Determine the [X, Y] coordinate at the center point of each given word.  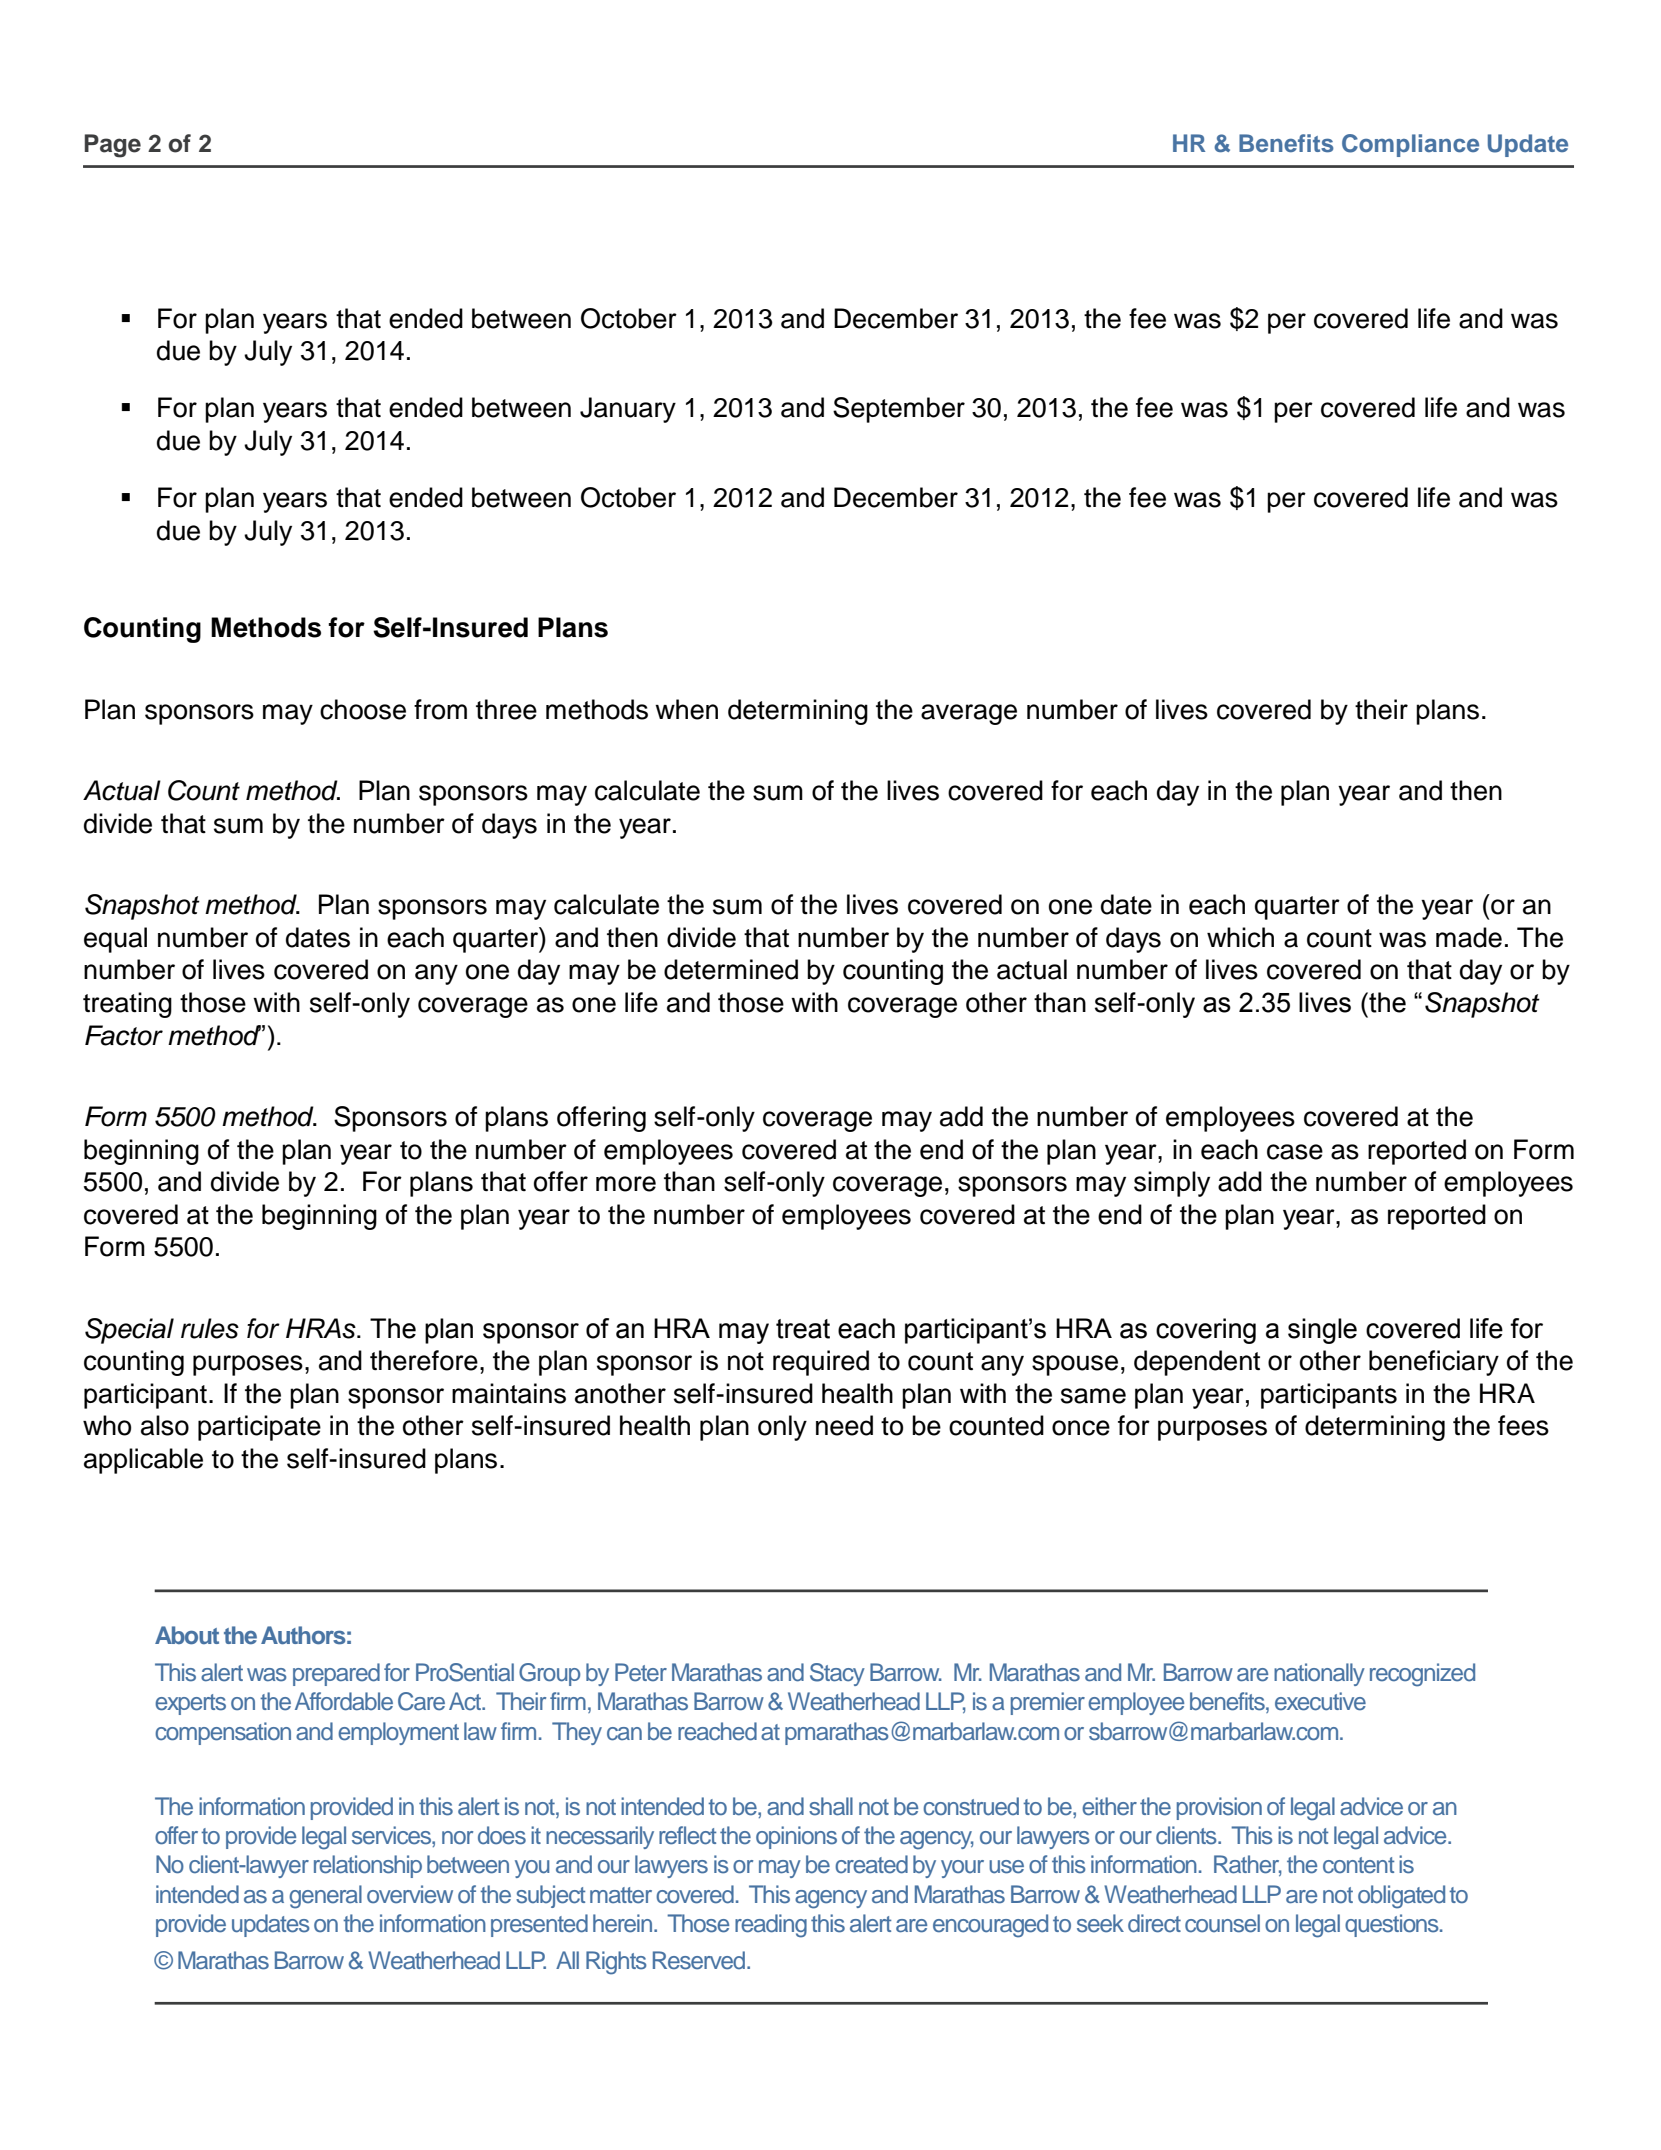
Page [113, 146]
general [325, 1897]
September [899, 410]
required [821, 1363]
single [1322, 1331]
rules [210, 1328]
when [686, 709]
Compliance [1410, 145]
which [1240, 937]
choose [363, 709]
